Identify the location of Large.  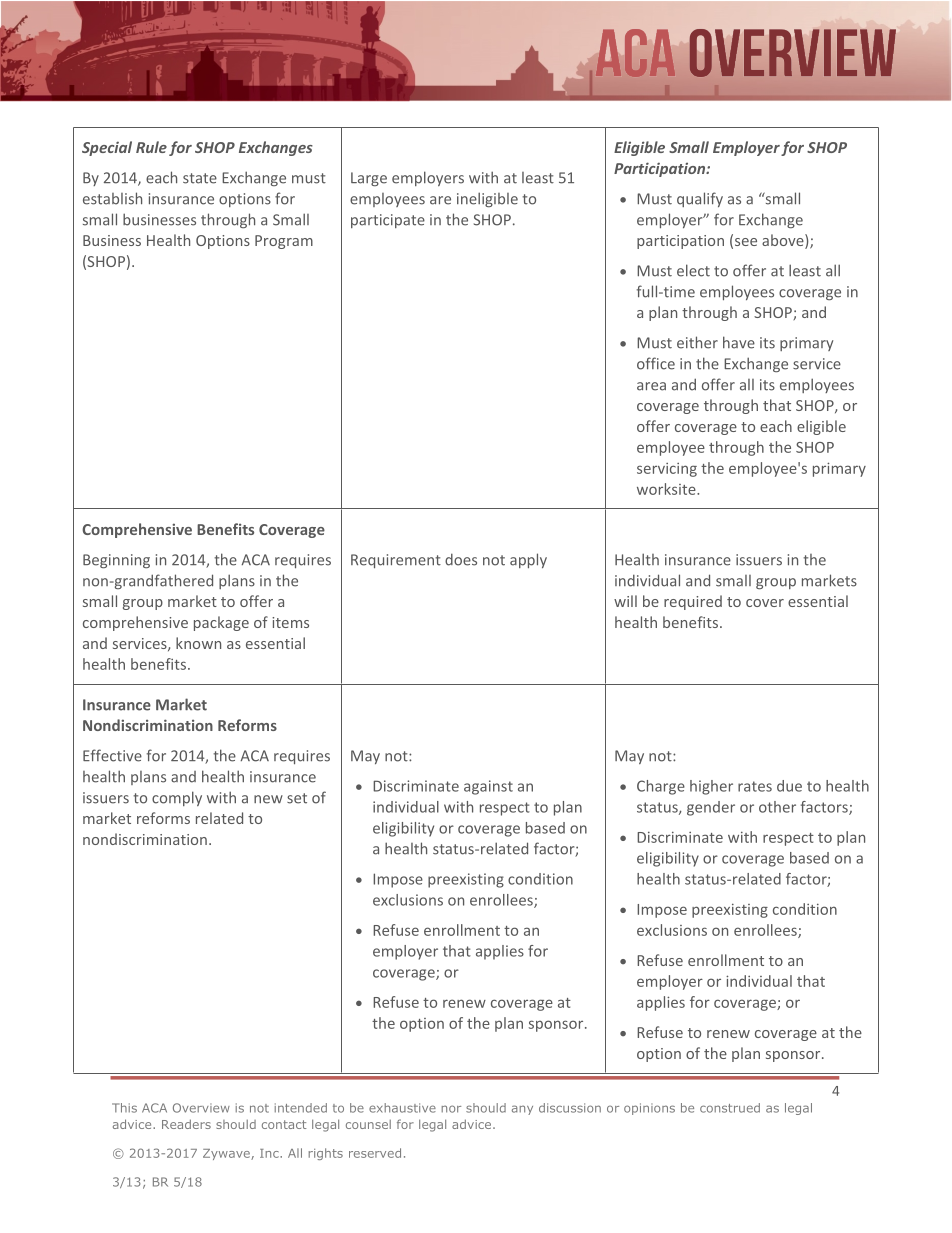
(369, 179).
